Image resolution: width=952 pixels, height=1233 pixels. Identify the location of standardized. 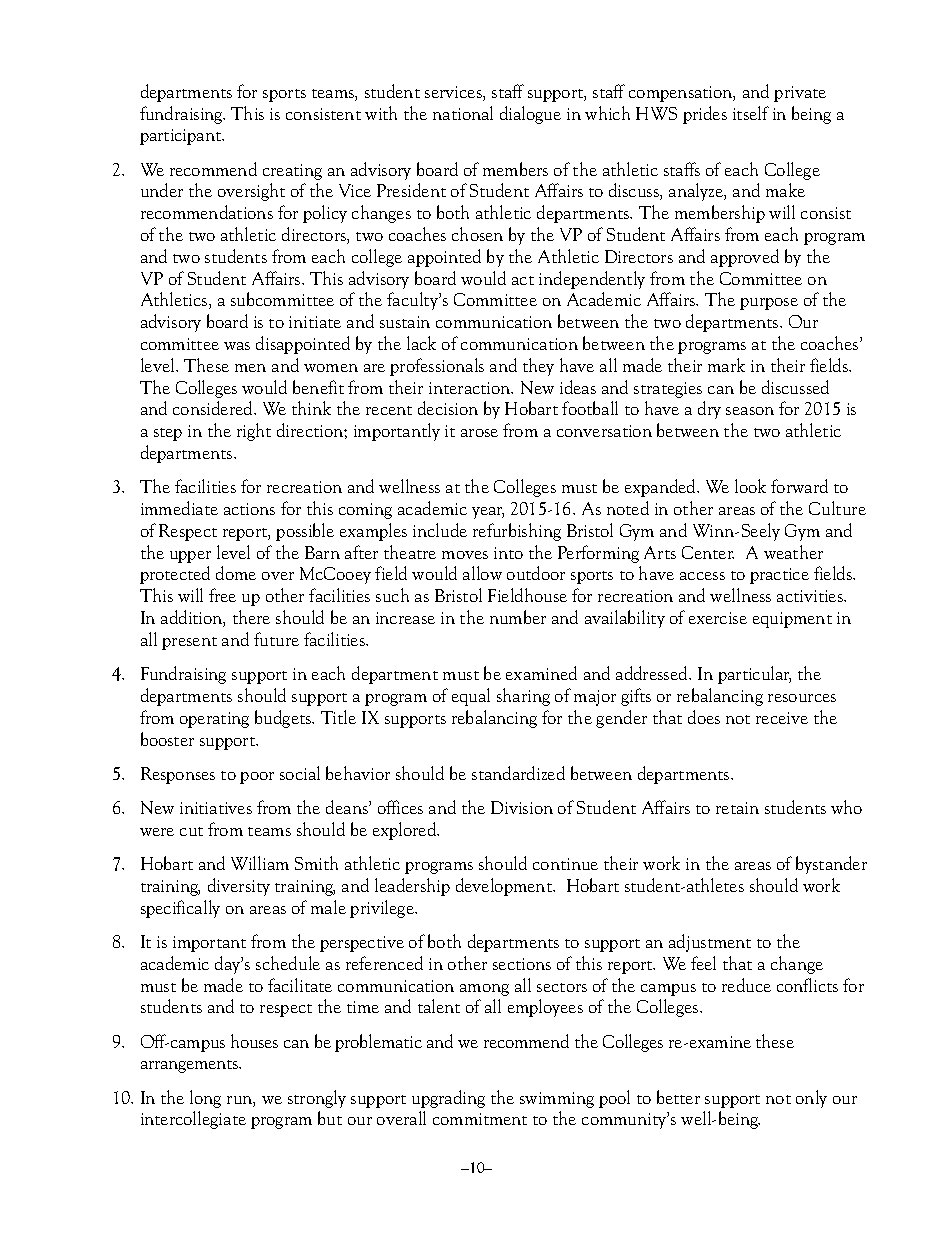
(518, 773).
